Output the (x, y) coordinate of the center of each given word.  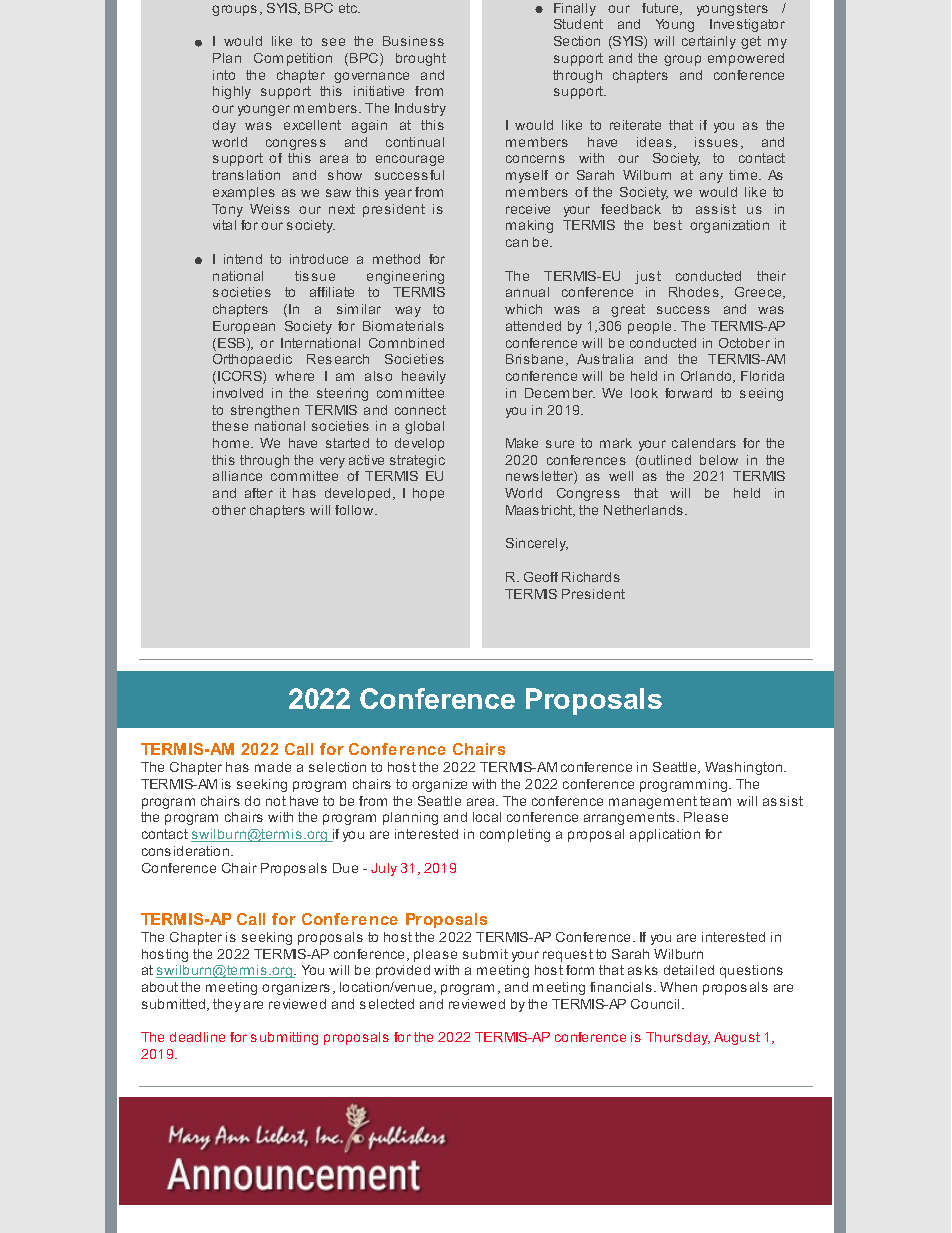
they (227, 1005)
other (229, 510)
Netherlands (643, 510)
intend (243, 259)
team (715, 801)
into (224, 75)
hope (428, 494)
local (487, 817)
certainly (709, 42)
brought (421, 59)
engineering (405, 277)
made (273, 767)
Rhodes (694, 292)
